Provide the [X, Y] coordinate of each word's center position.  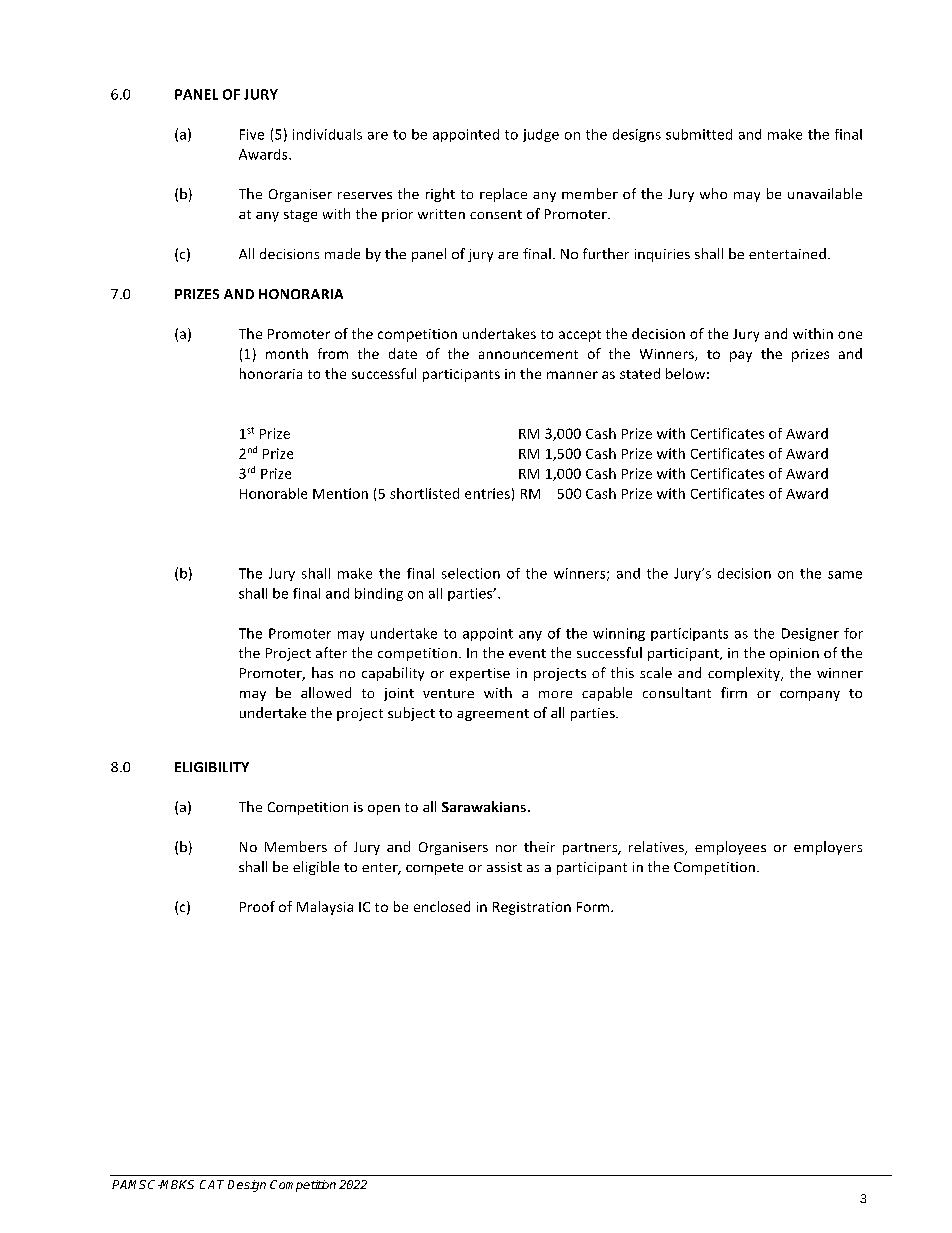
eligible [316, 868]
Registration [532, 908]
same [845, 575]
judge [541, 135]
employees [730, 848]
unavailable [825, 193]
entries [487, 493]
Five [252, 134]
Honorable [273, 493]
